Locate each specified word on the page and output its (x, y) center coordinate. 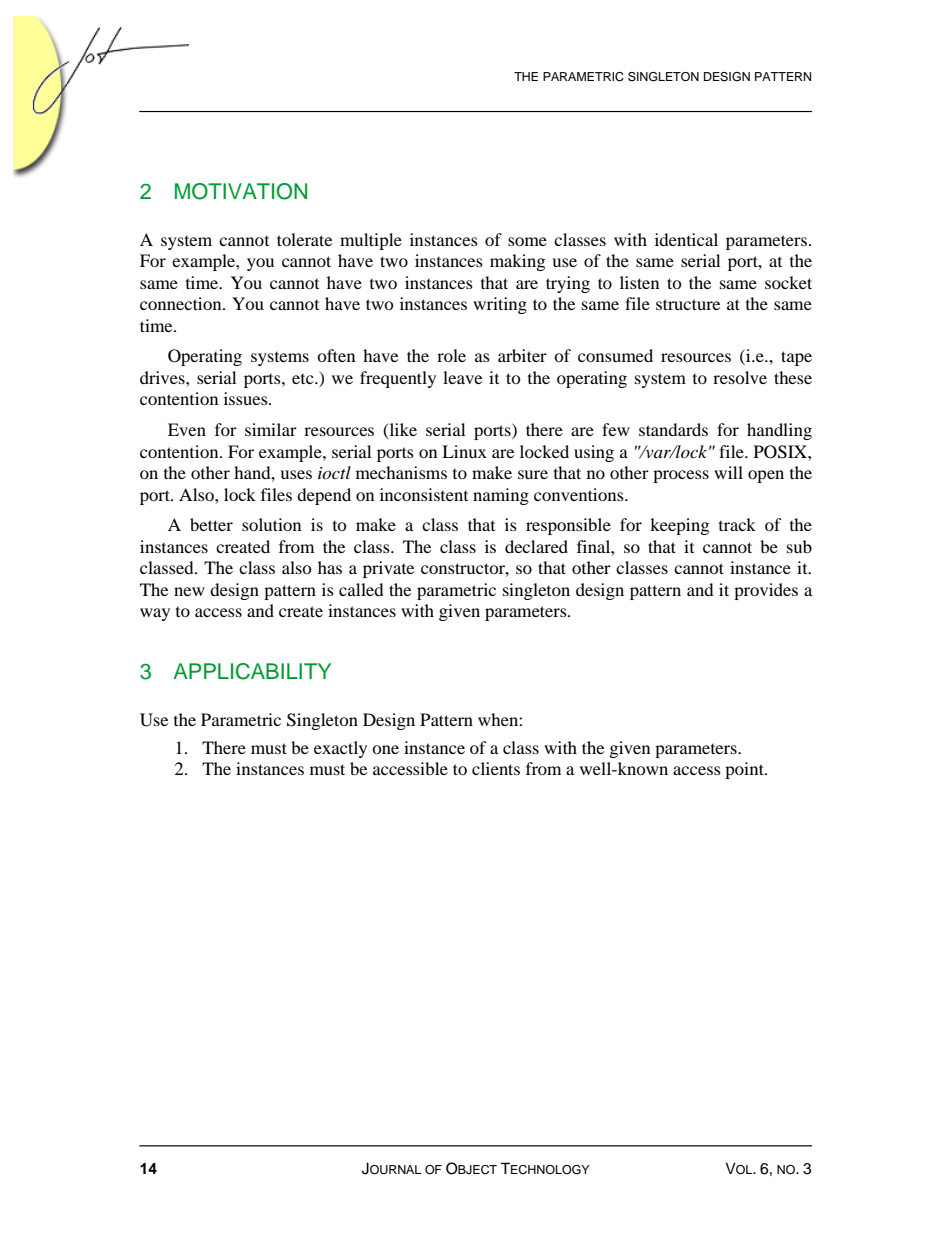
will (728, 472)
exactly (340, 749)
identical (686, 239)
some (527, 241)
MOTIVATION (241, 191)
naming (501, 496)
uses (296, 474)
